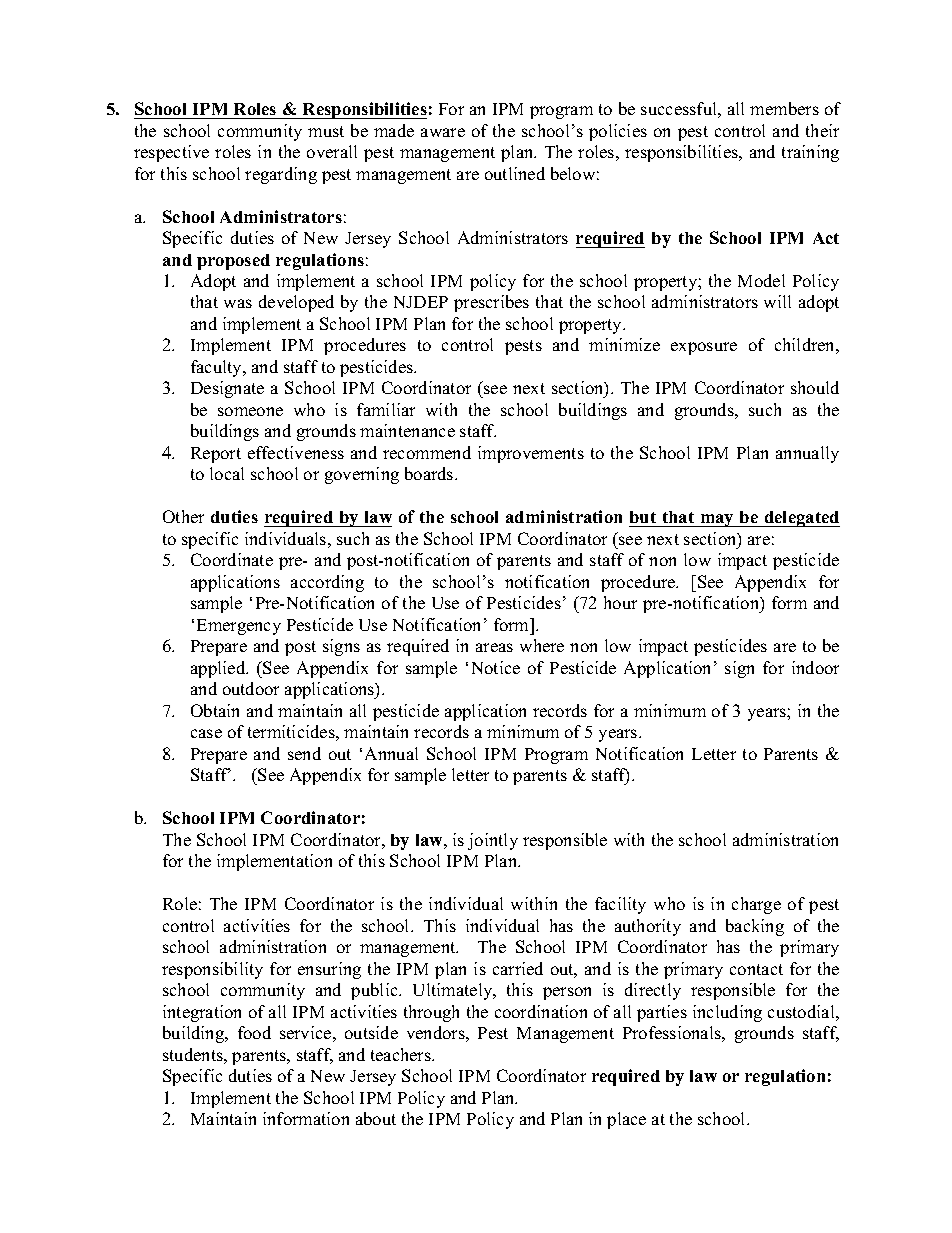  What do you see at coordinates (784, 108) in the image?
I see `members` at bounding box center [784, 108].
